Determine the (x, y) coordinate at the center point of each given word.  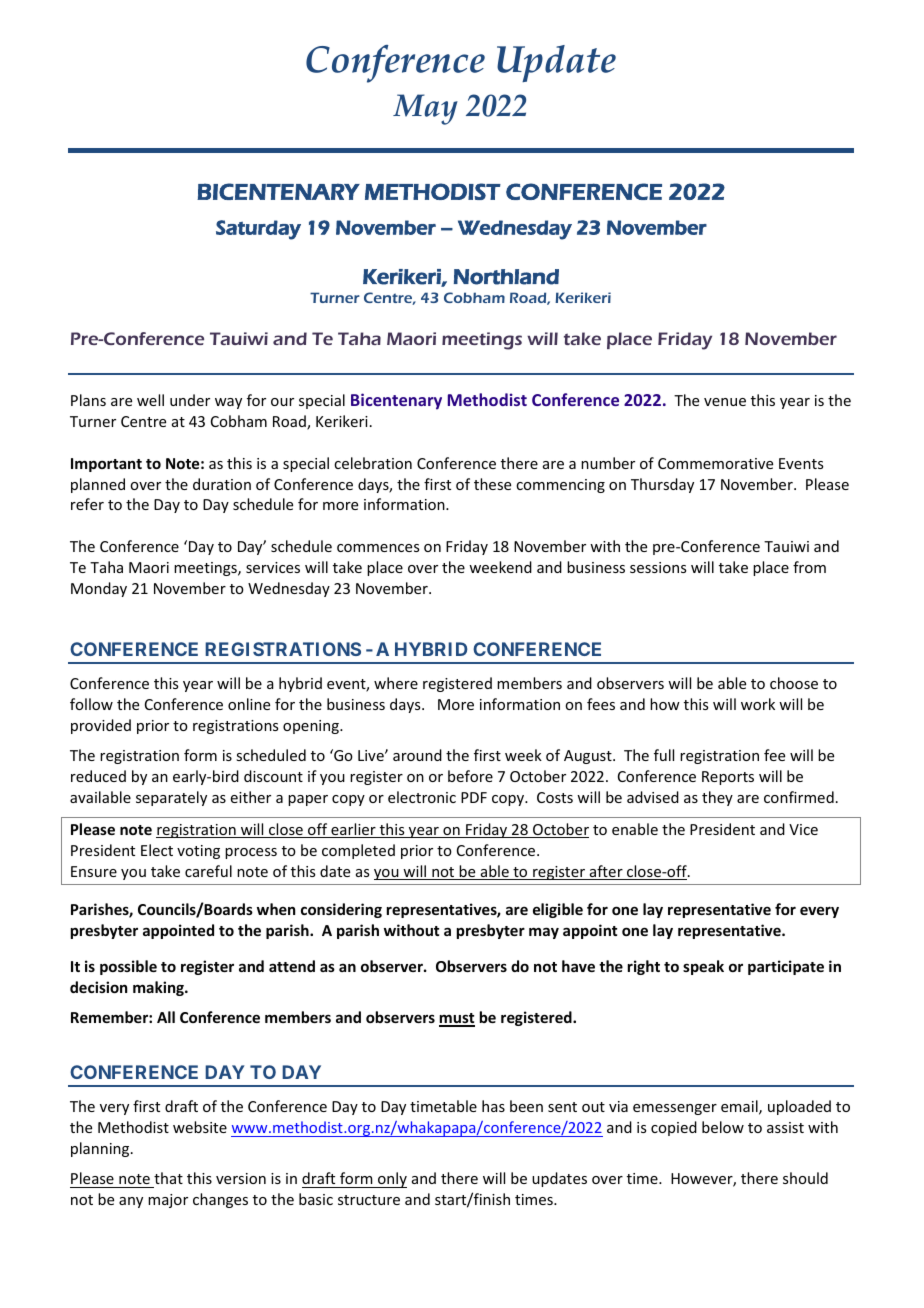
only (391, 1180)
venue (725, 402)
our (282, 402)
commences (378, 548)
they (717, 798)
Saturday (258, 230)
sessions (658, 567)
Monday (99, 589)
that (168, 1178)
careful (208, 871)
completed (358, 851)
